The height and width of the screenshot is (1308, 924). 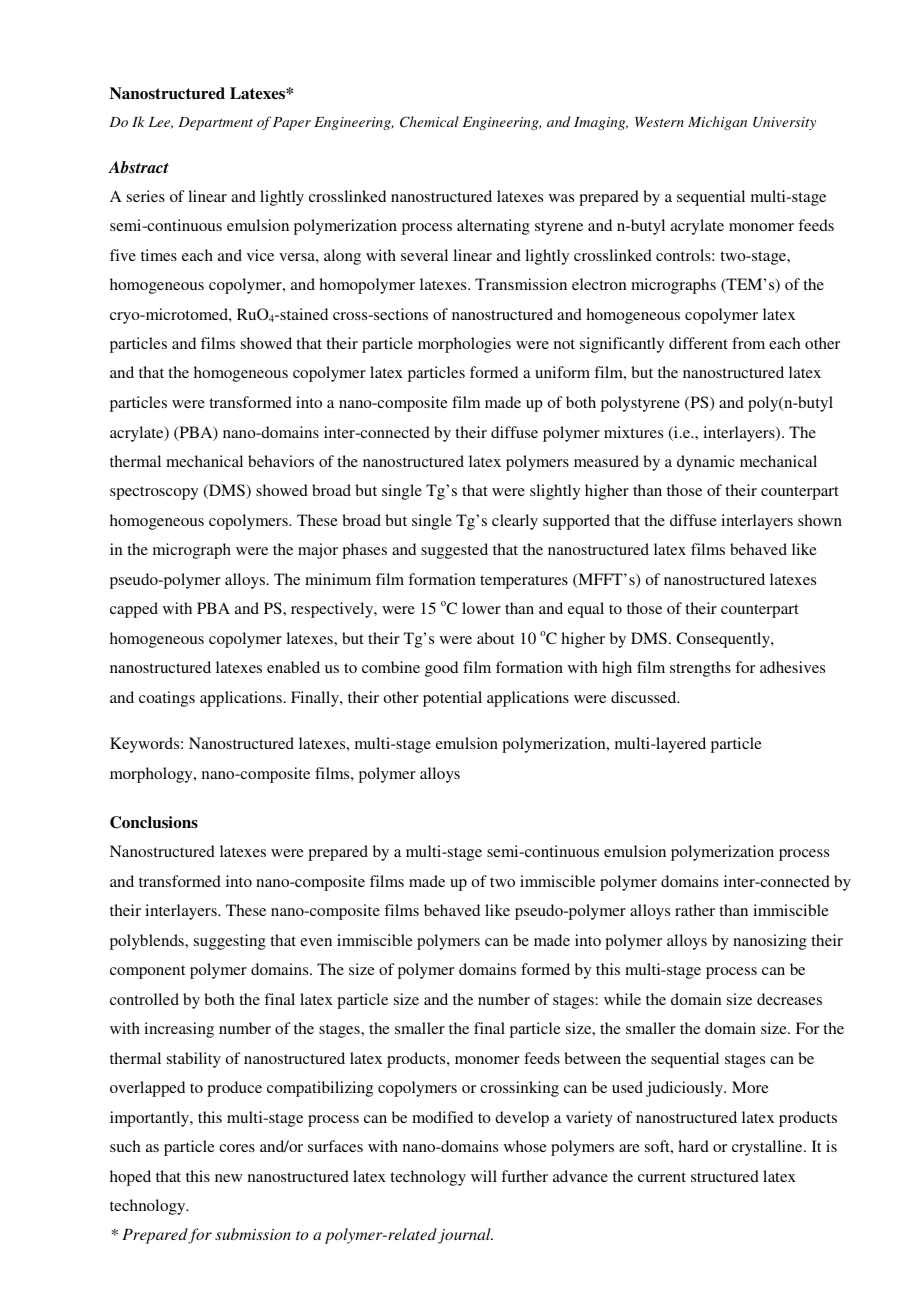 I want to click on rather, so click(x=695, y=910).
